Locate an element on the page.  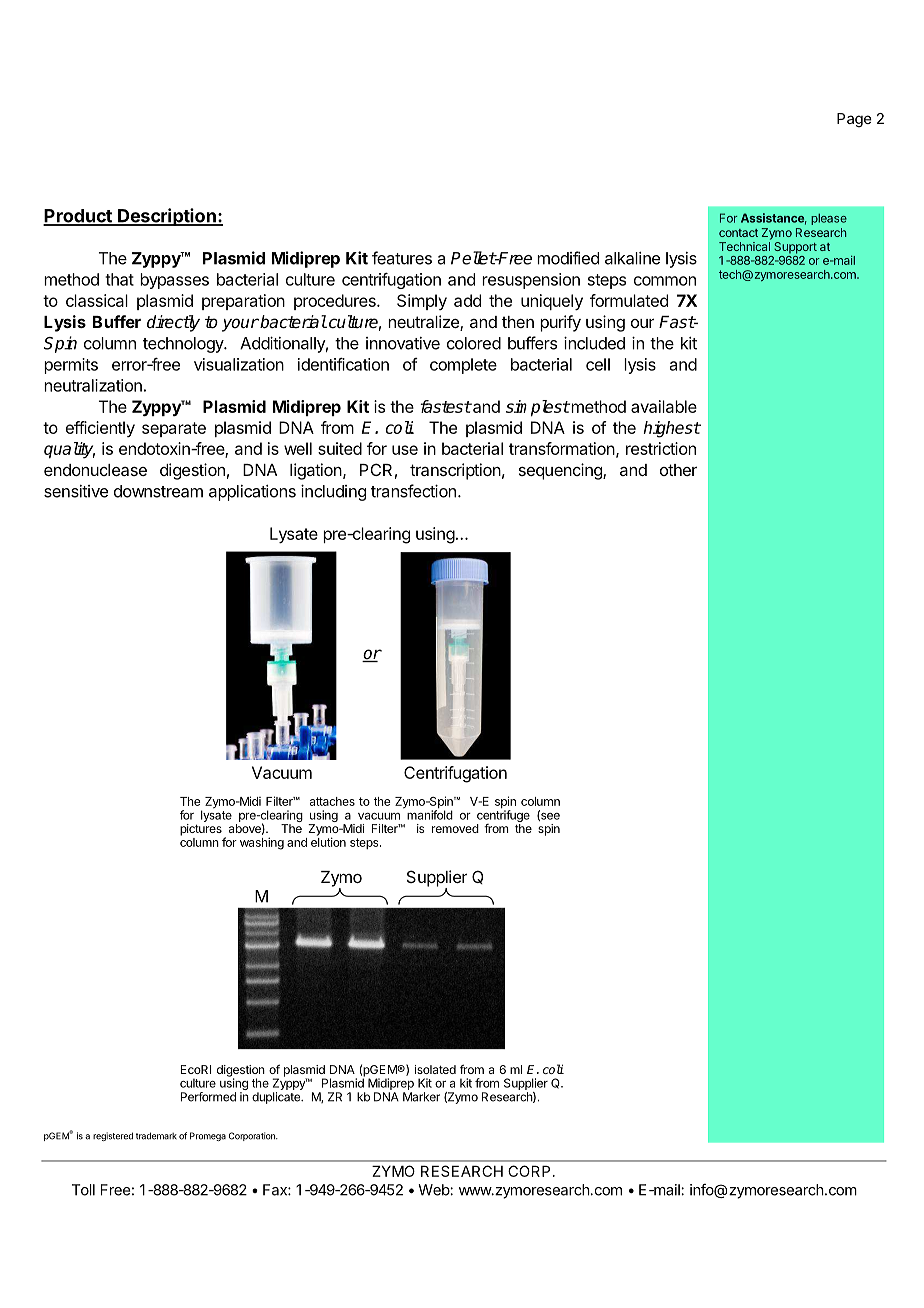
Page is located at coordinates (854, 120).
